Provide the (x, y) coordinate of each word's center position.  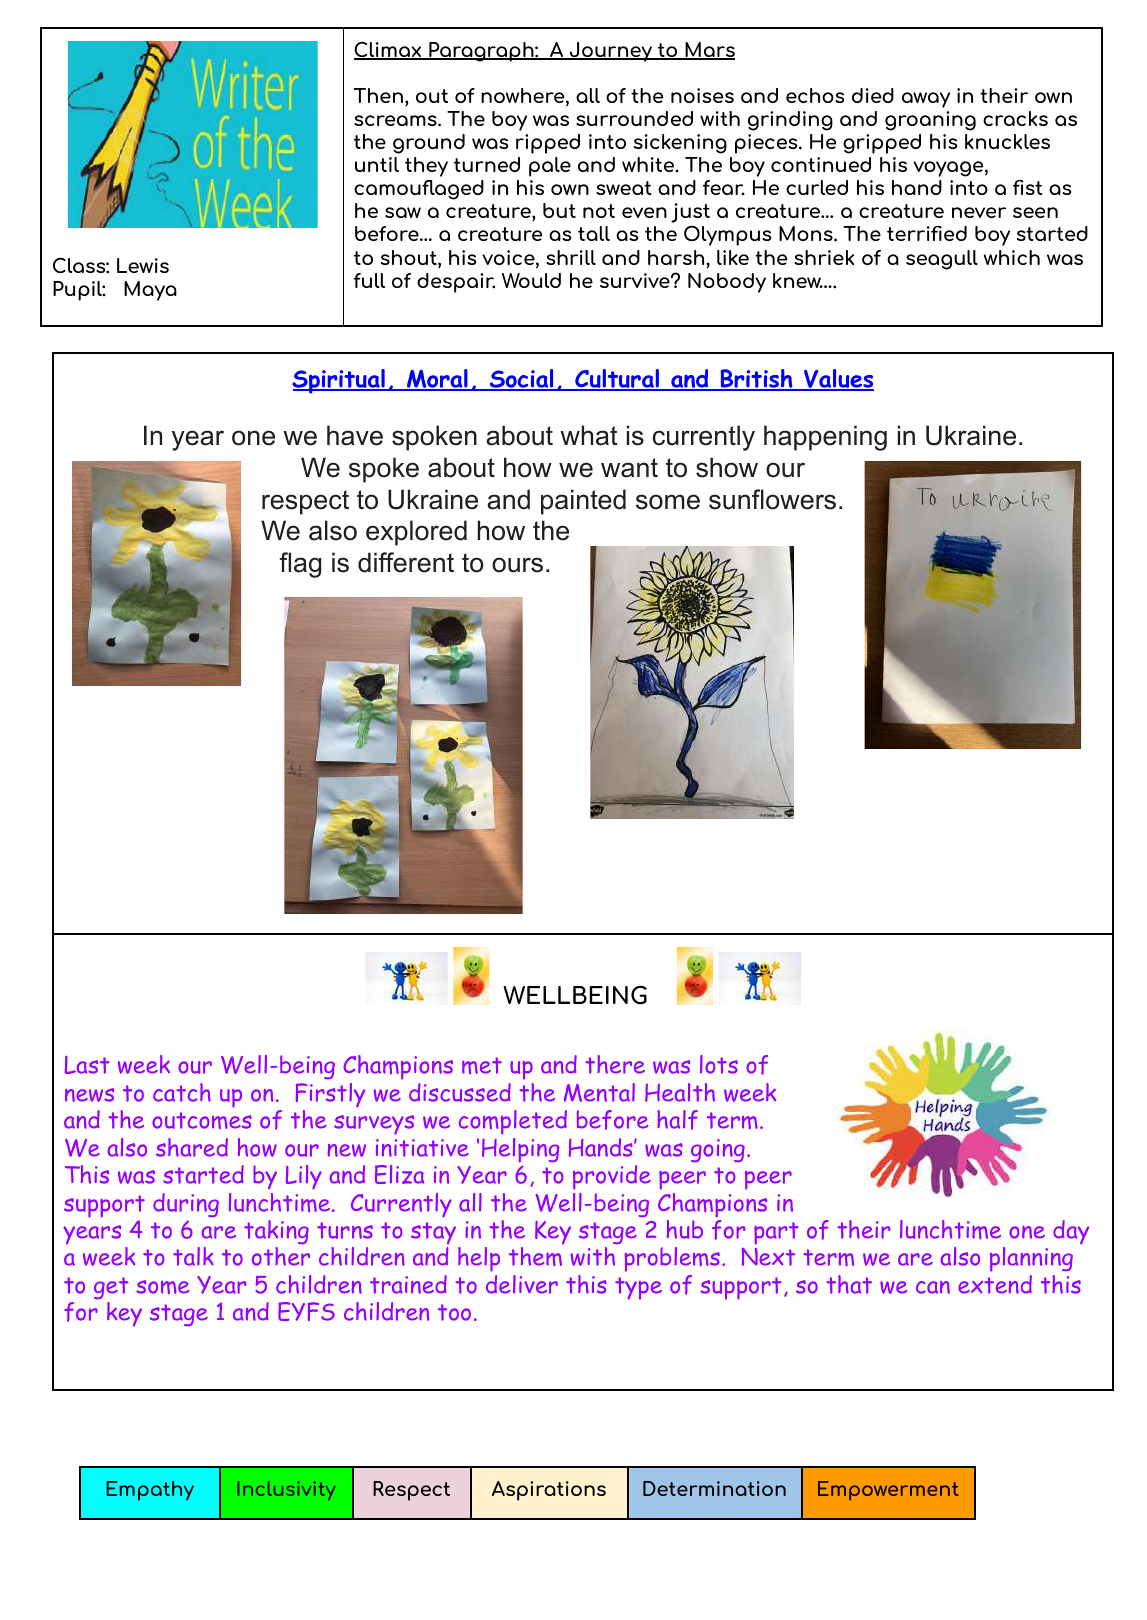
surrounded (634, 118)
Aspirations (549, 1491)
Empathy (150, 1491)
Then (380, 97)
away (926, 100)
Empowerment (888, 1491)
